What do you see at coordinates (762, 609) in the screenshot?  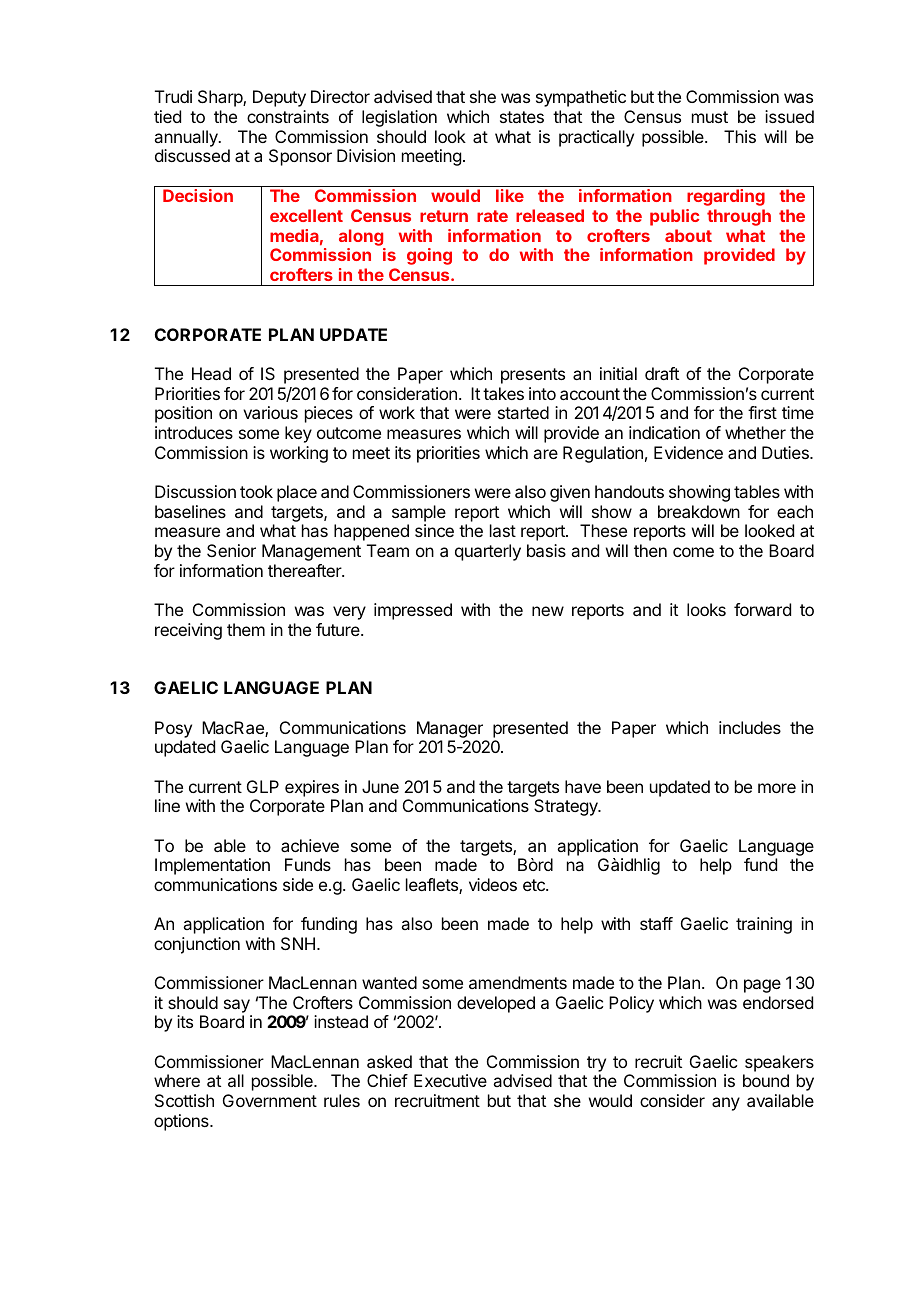 I see `forward` at bounding box center [762, 609].
